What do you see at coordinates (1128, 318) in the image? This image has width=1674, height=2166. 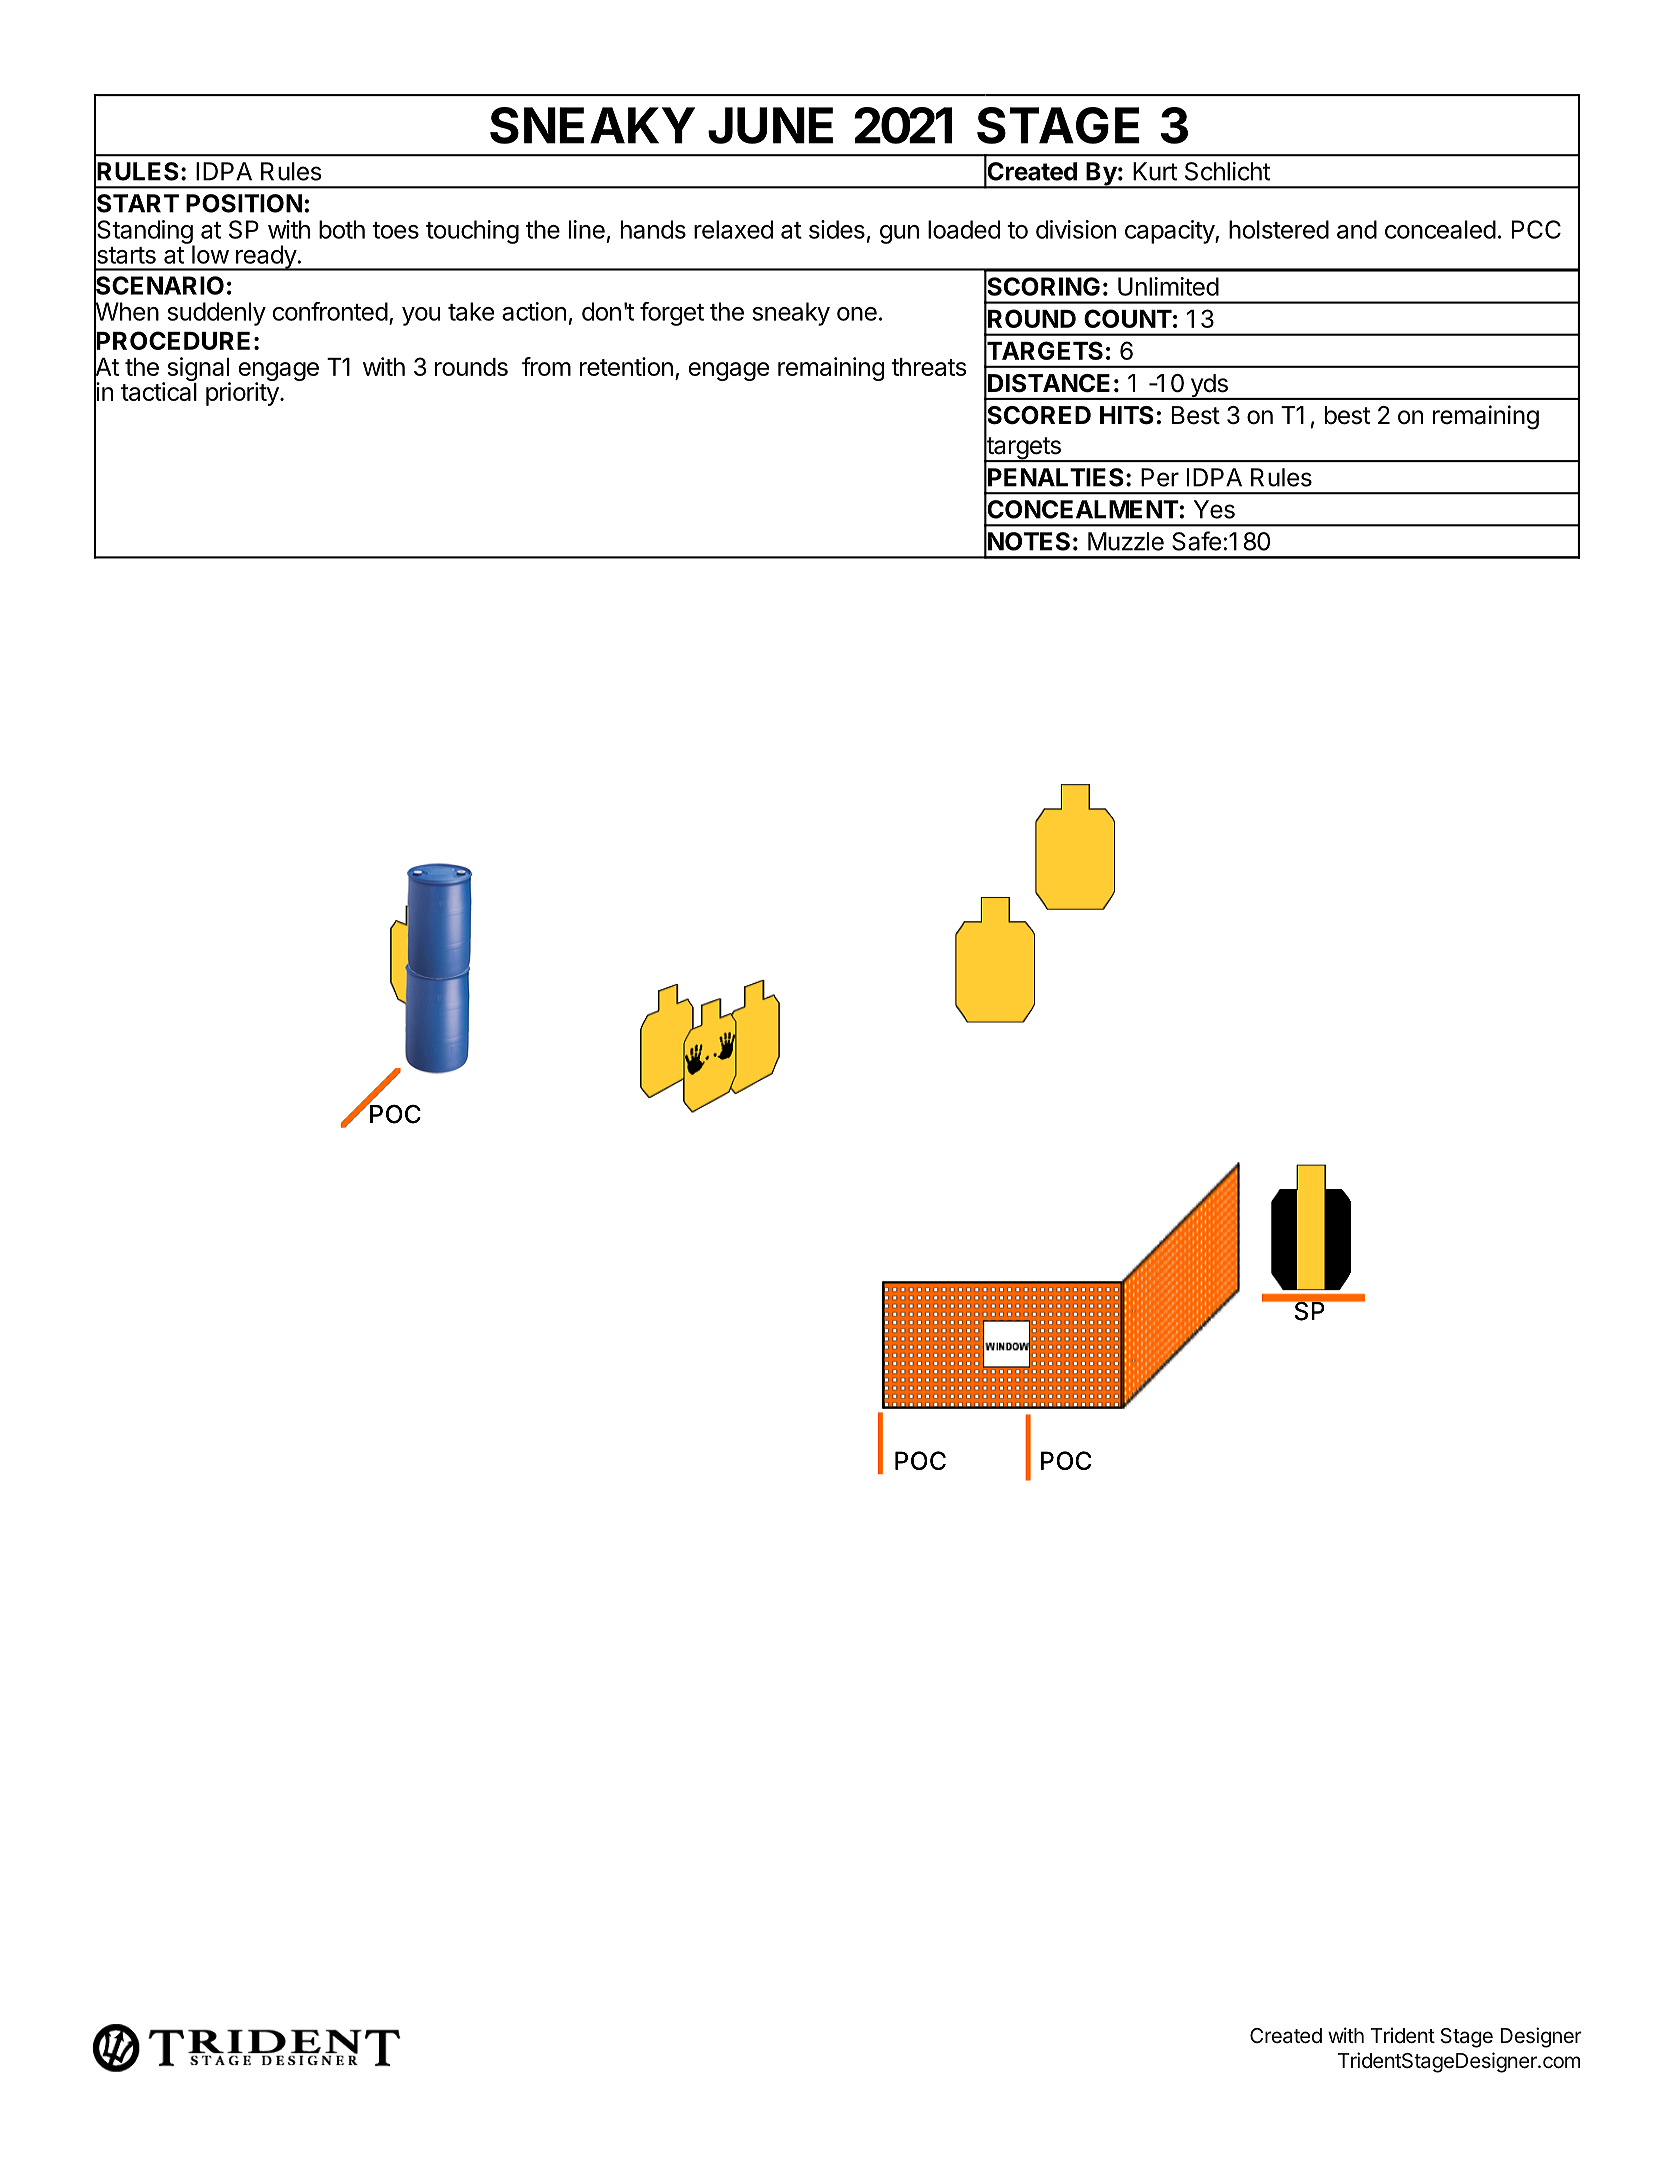 I see `COUNT` at bounding box center [1128, 318].
